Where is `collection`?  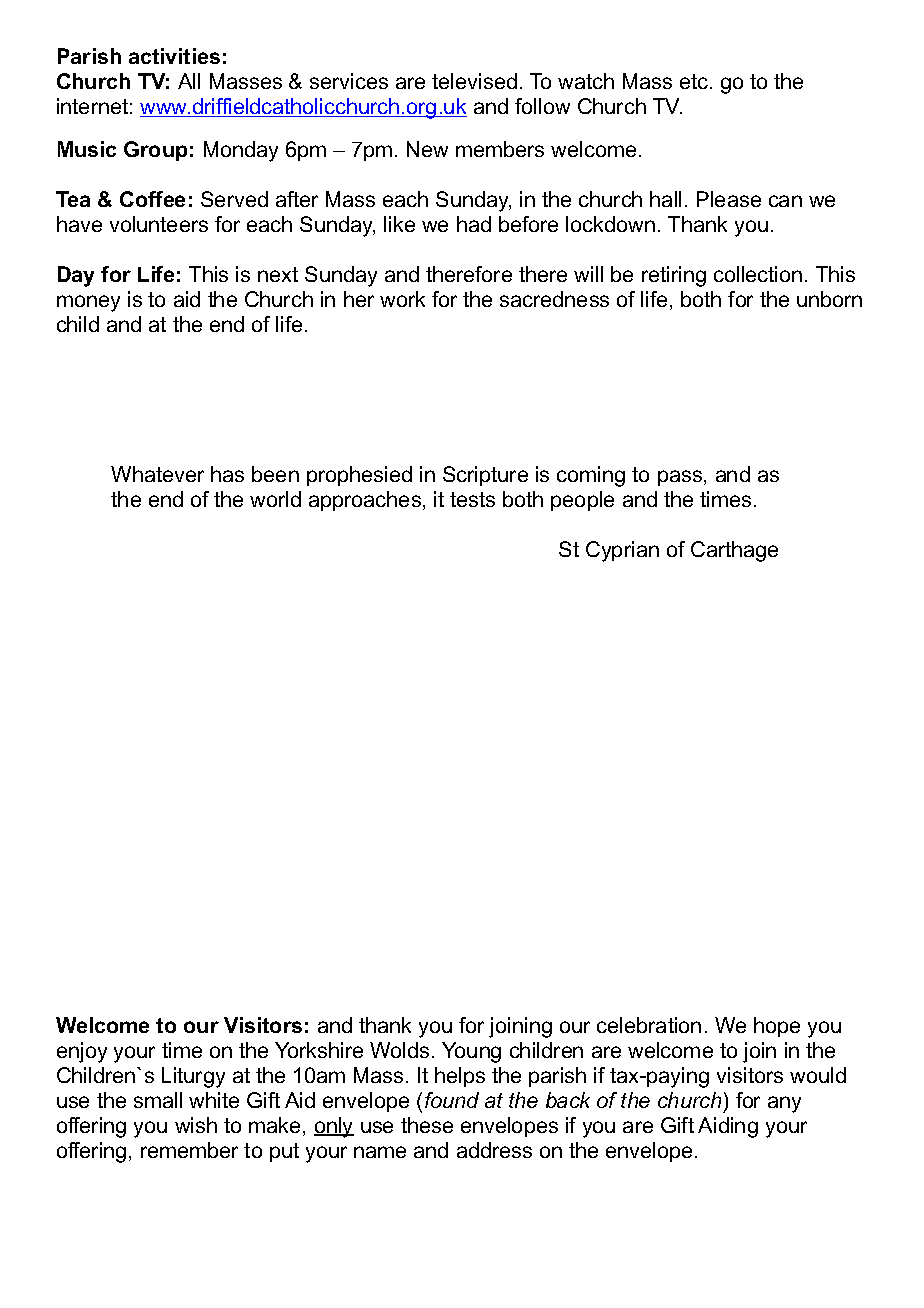
collection is located at coordinates (758, 274).
